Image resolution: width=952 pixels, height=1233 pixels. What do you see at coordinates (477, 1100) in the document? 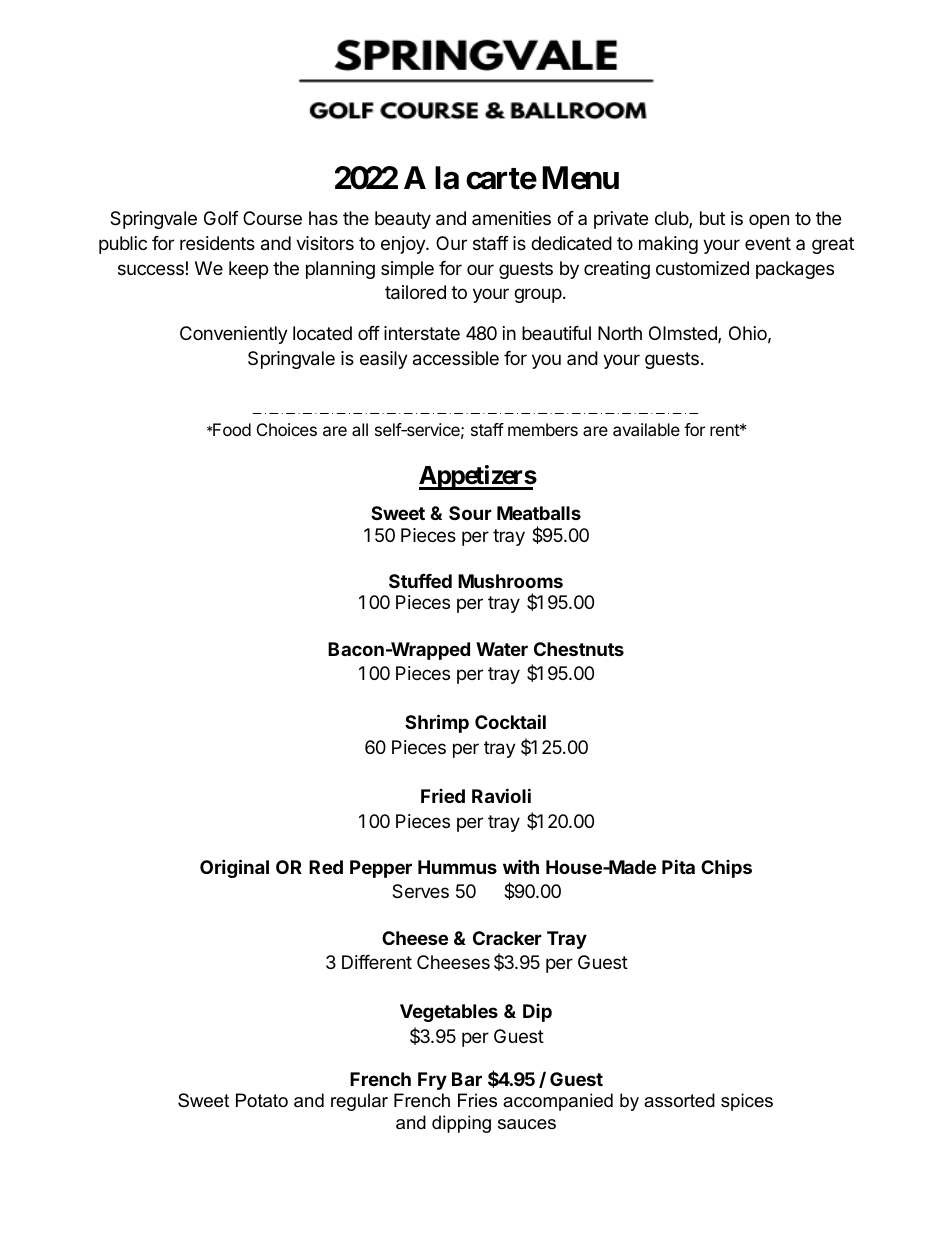
I see `Fries` at bounding box center [477, 1100].
